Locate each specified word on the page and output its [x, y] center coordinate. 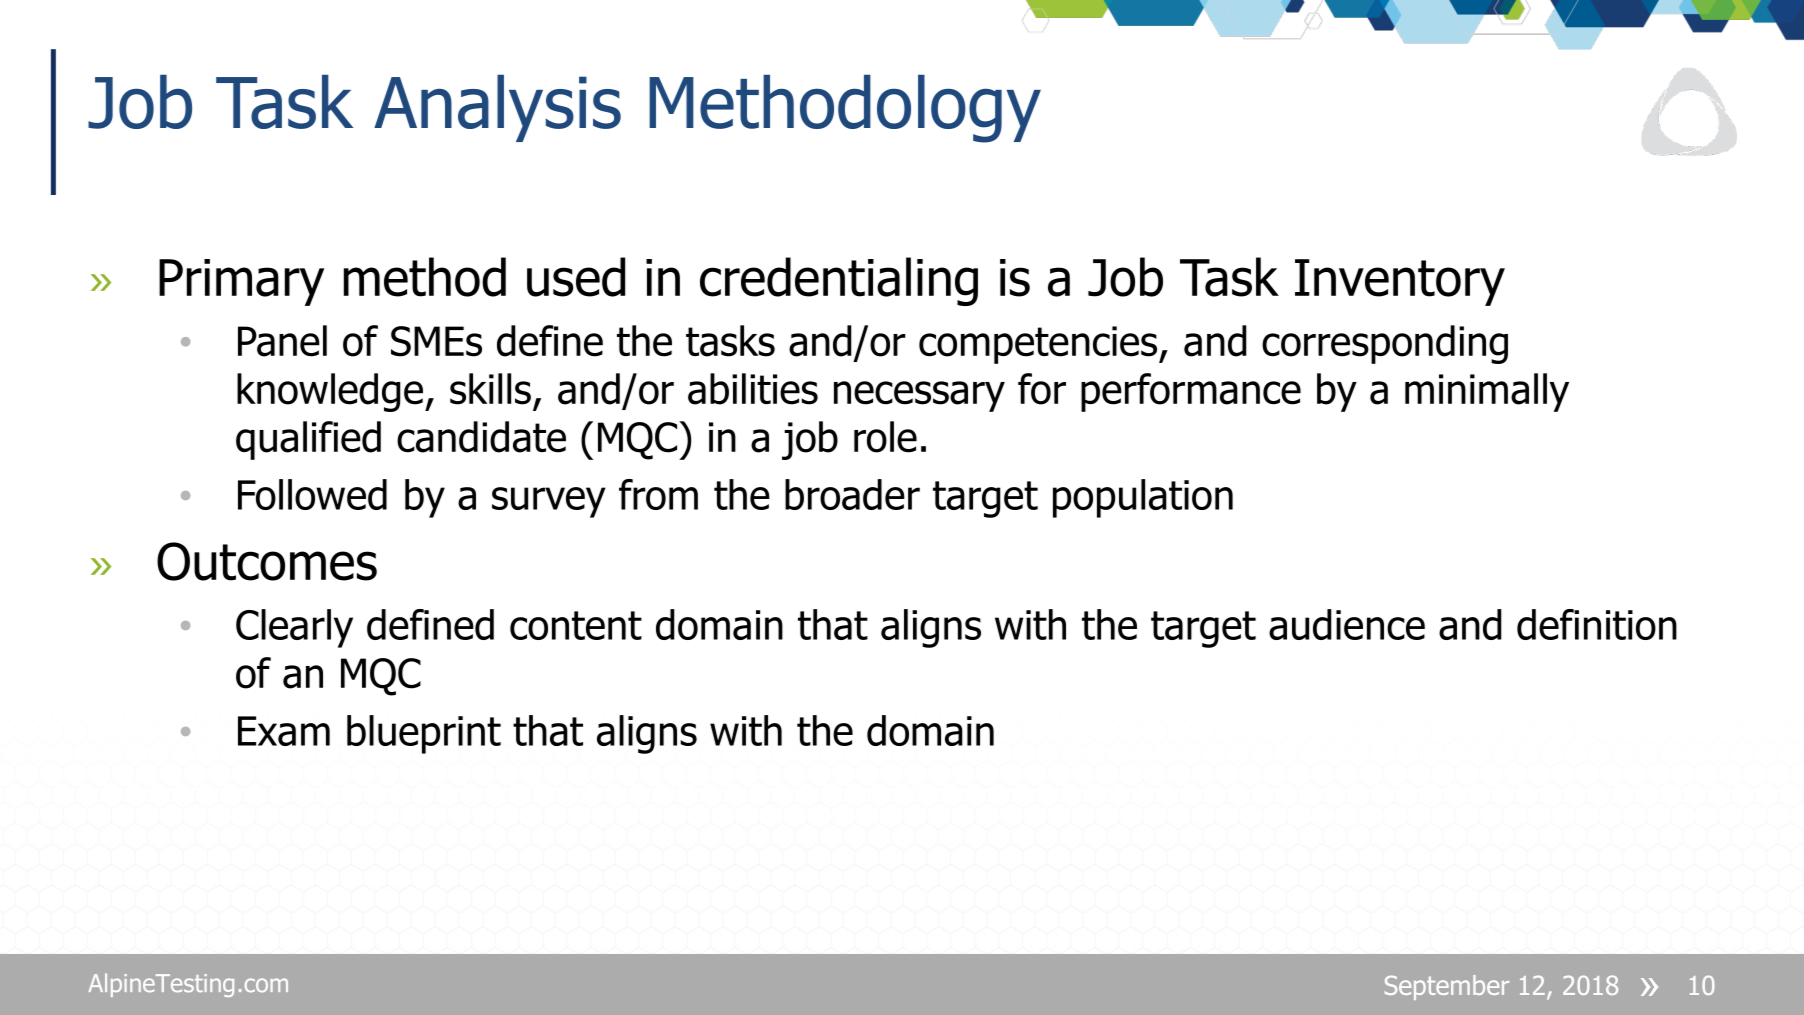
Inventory [1400, 282]
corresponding [1385, 344]
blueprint [424, 734]
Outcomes [267, 561]
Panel [282, 341]
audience [1347, 624]
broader [852, 494]
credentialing [839, 281]
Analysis [497, 108]
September [1447, 987]
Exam [284, 731]
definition [1597, 624]
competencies [1039, 345]
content [576, 625]
